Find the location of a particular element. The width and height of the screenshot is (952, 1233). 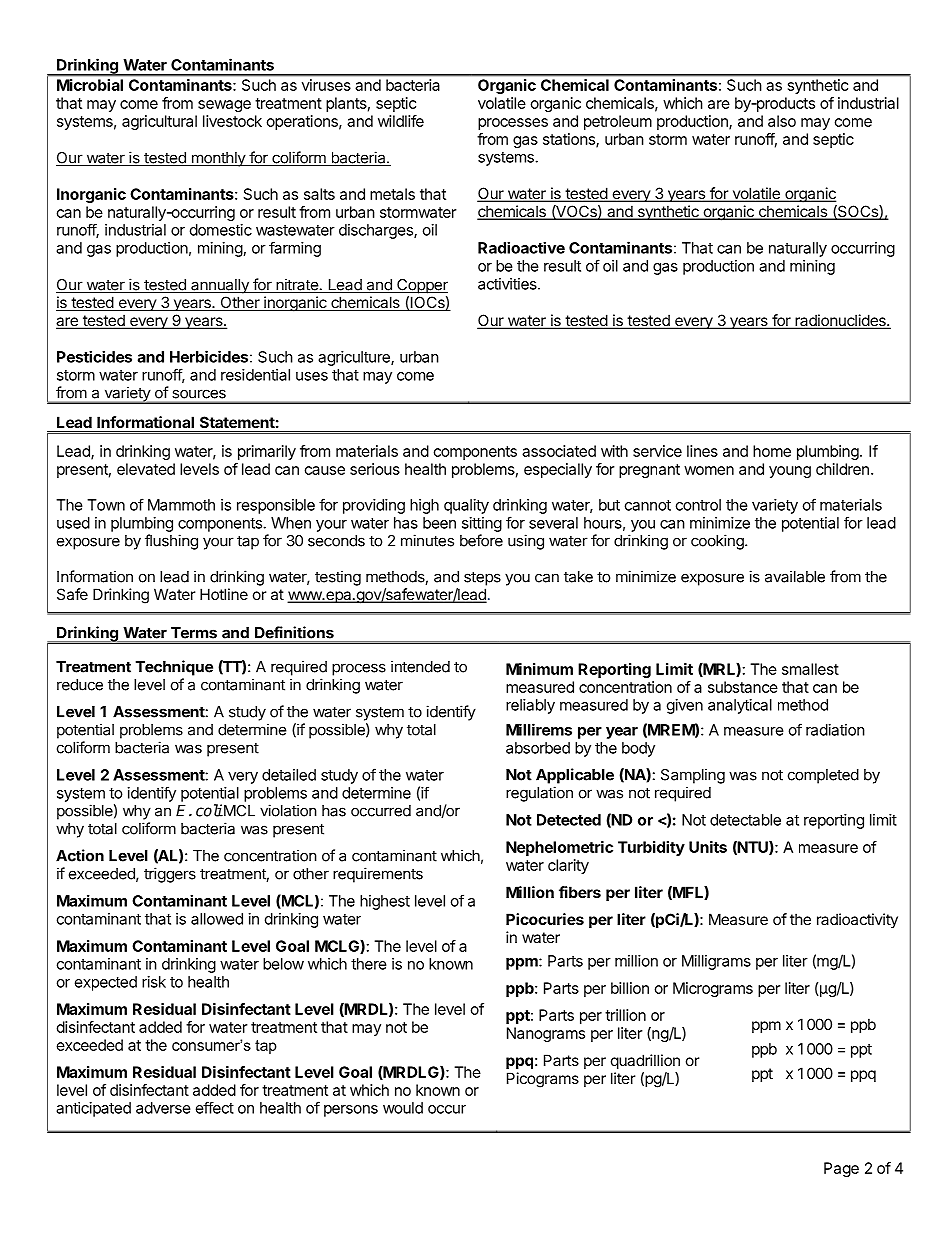

wildlife is located at coordinates (401, 121).
